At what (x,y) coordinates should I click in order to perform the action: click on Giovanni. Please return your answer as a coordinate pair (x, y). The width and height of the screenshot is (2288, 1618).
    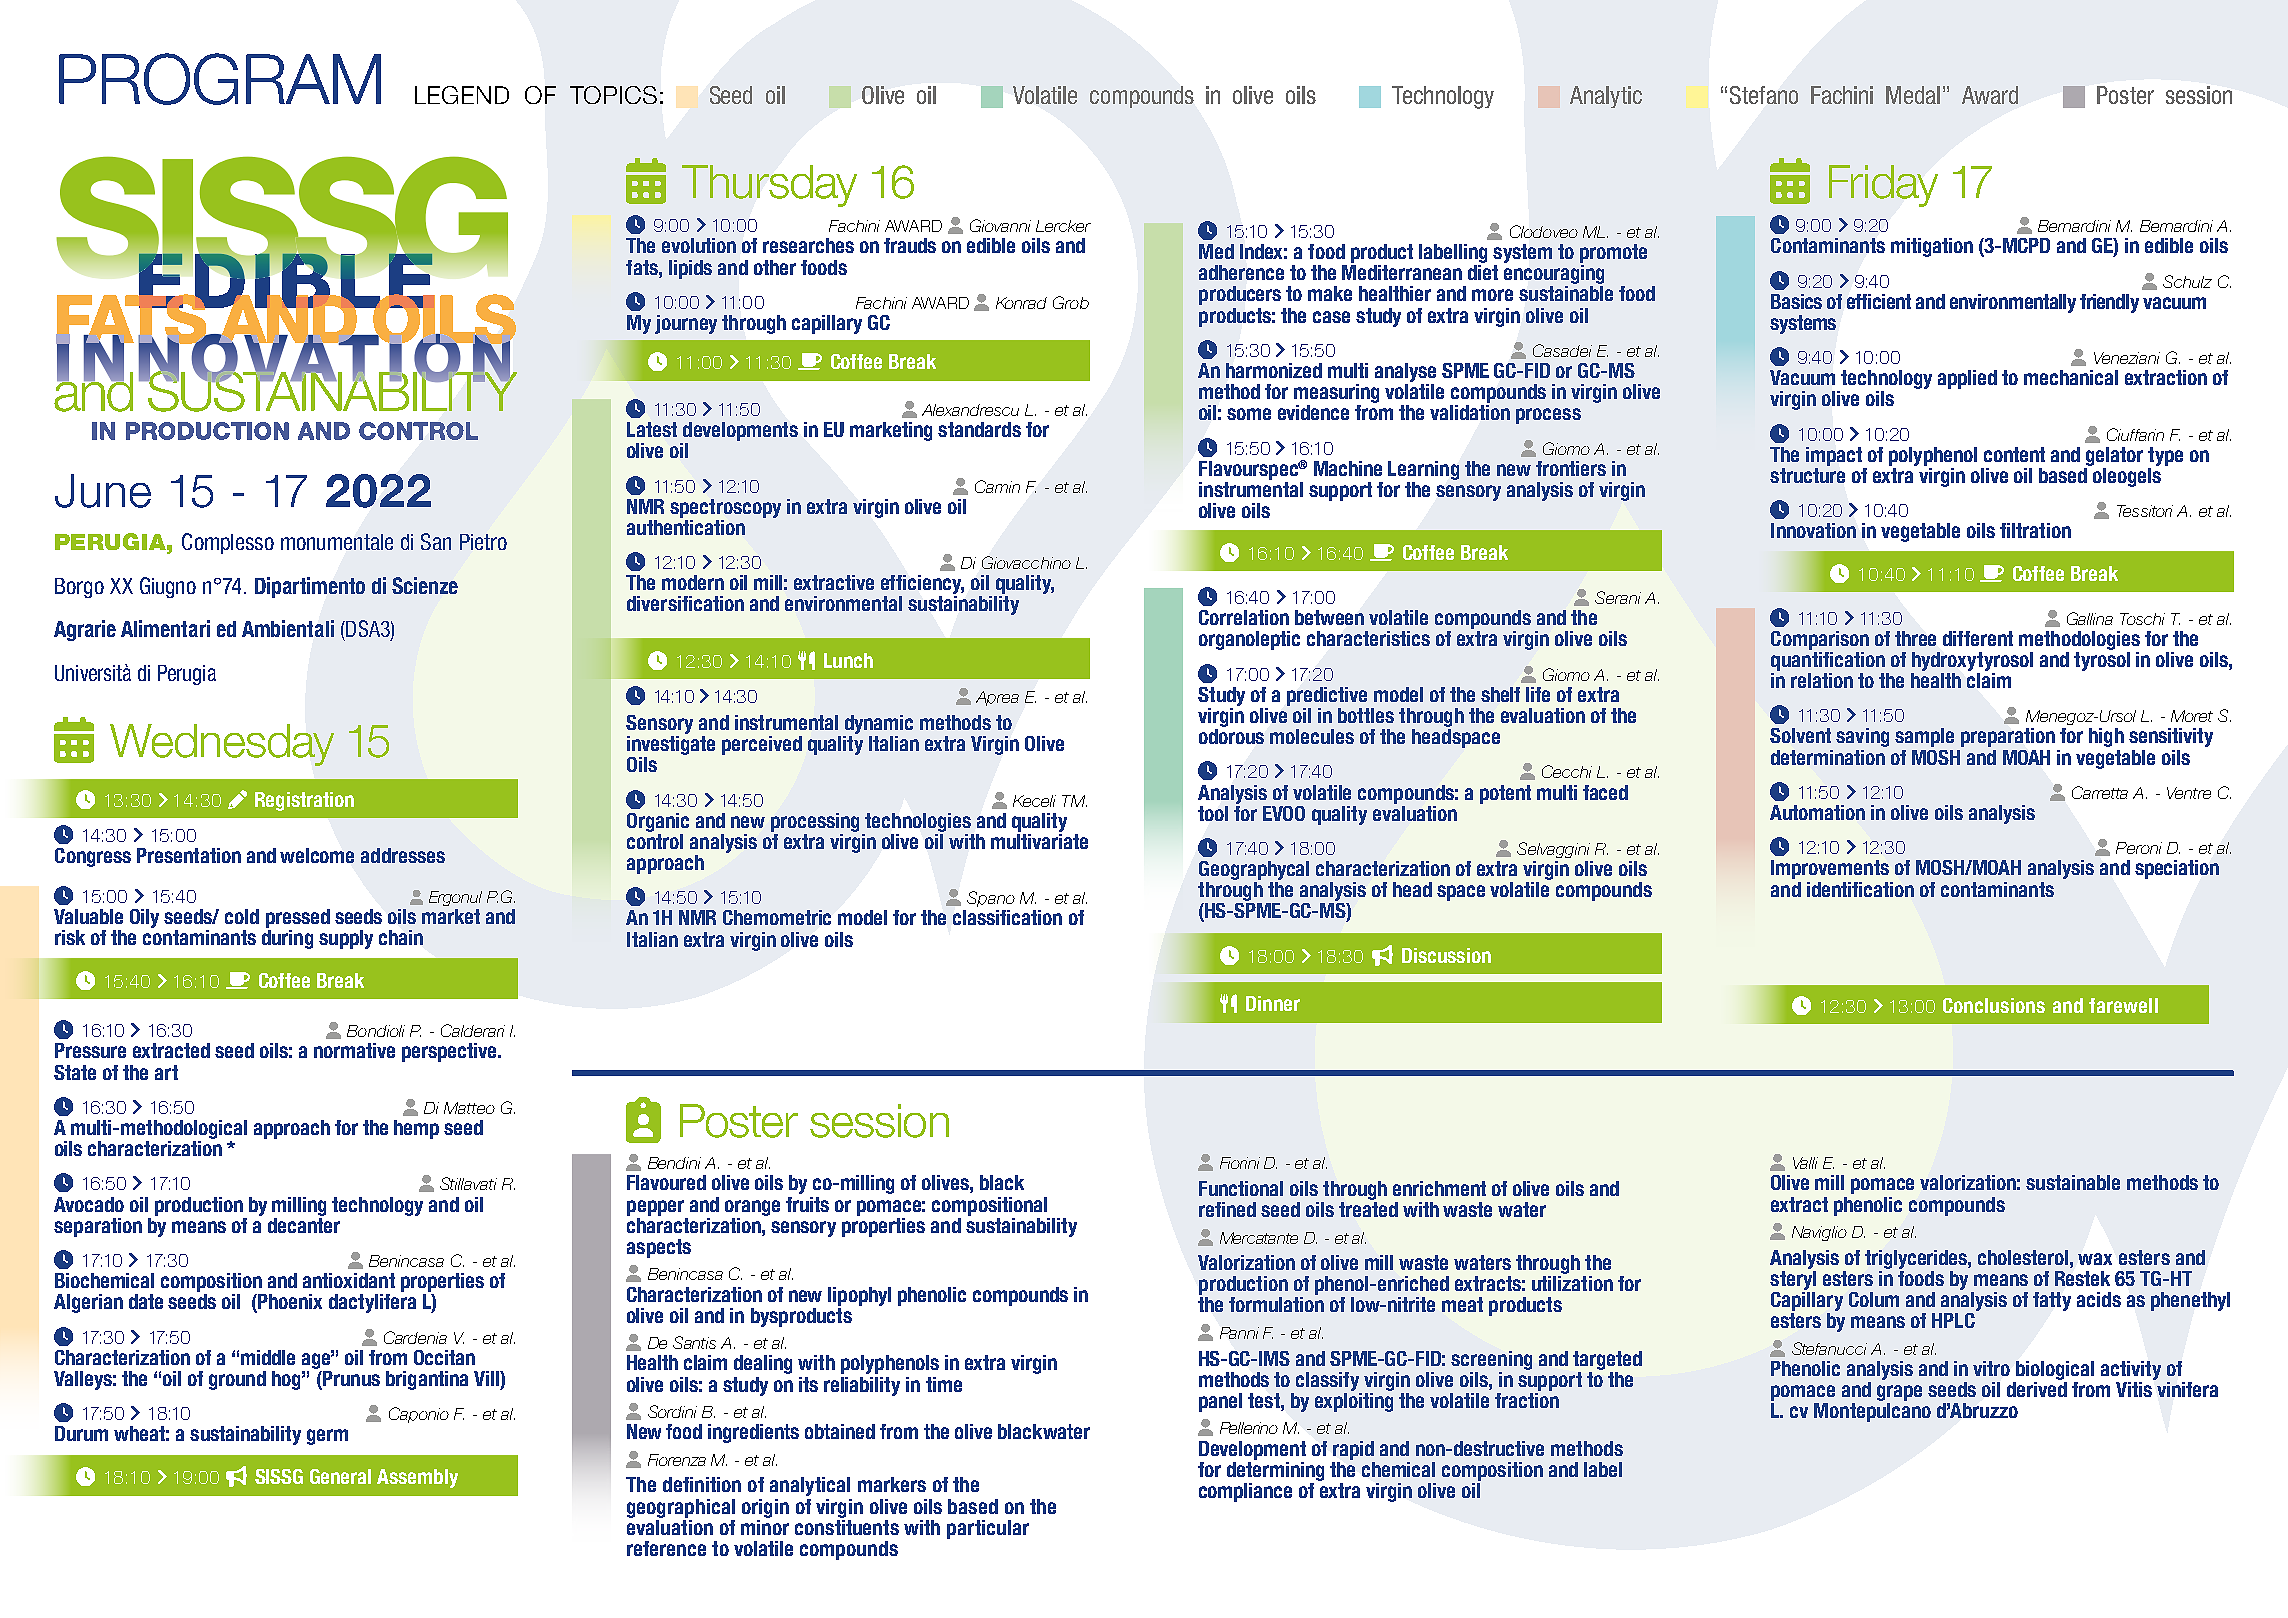
    Looking at the image, I should click on (1000, 225).
